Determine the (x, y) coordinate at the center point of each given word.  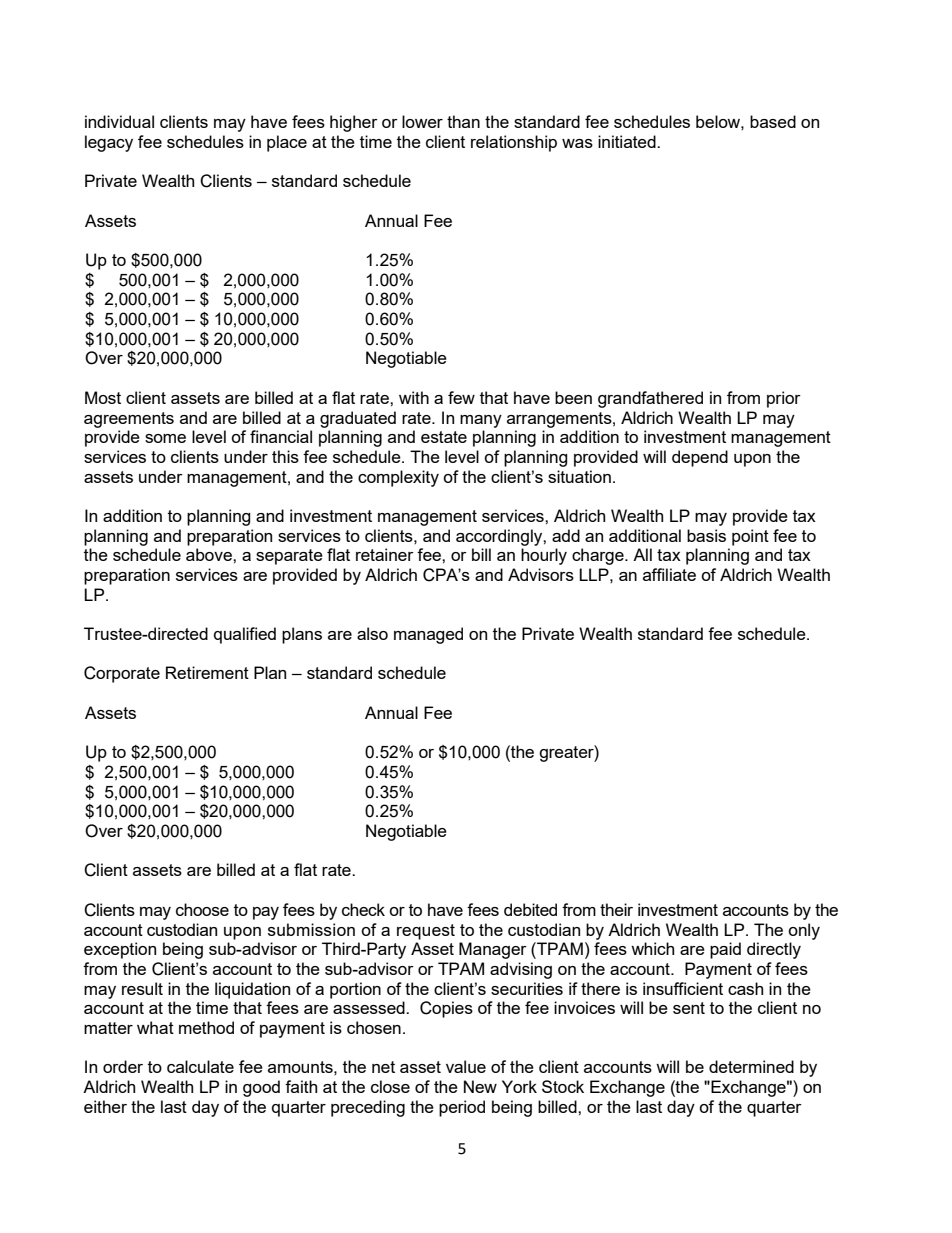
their (616, 909)
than (463, 121)
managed (428, 635)
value (466, 1066)
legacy (109, 143)
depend (700, 458)
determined (751, 1066)
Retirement (207, 672)
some (165, 438)
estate (444, 437)
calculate (200, 1066)
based (773, 121)
